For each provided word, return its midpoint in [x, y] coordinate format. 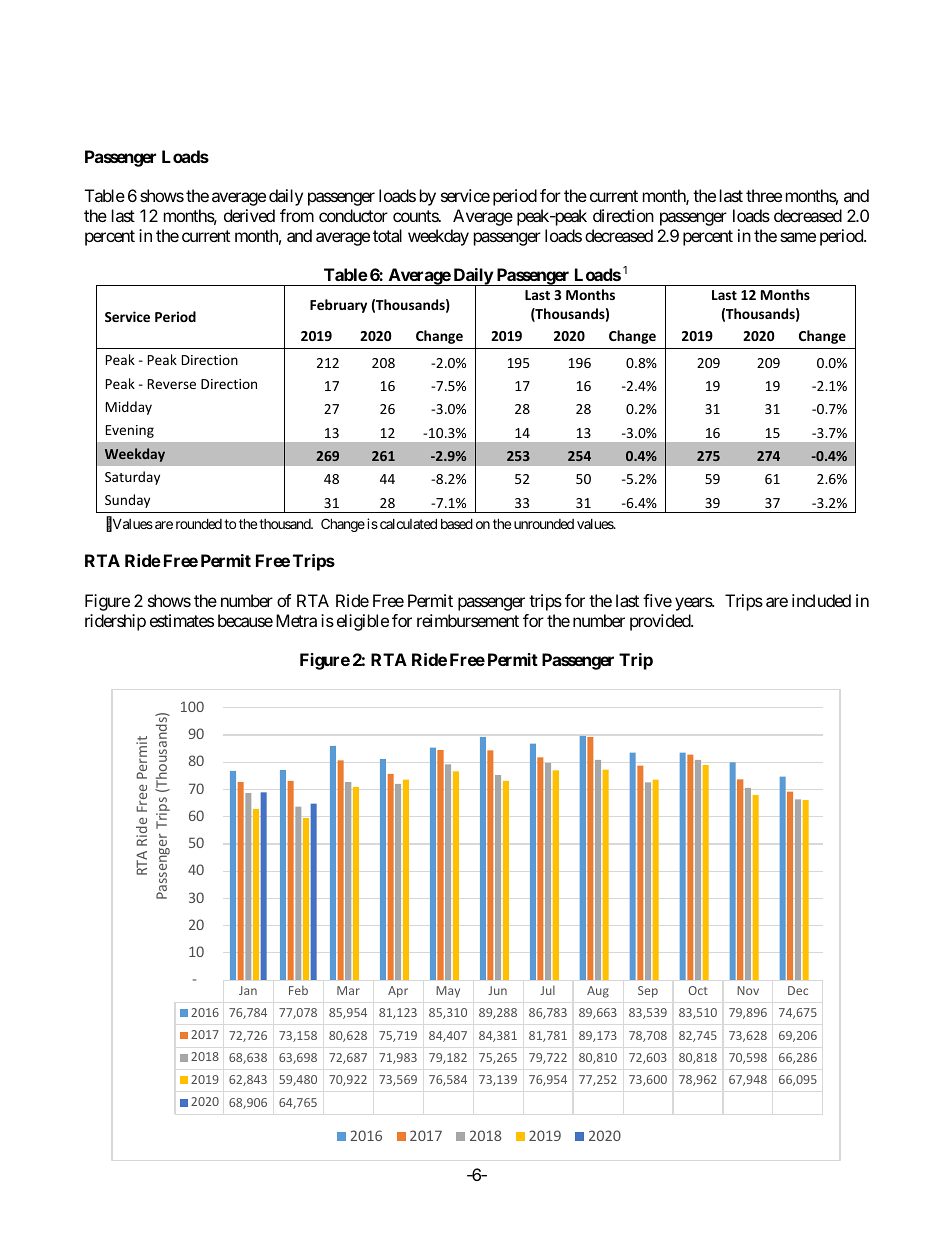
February [338, 306]
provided [661, 622]
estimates [182, 620]
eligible [363, 622]
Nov [748, 990]
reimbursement [468, 620]
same [798, 237]
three [764, 195]
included [821, 600]
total [387, 235]
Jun [497, 990]
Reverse [172, 384]
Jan [248, 990]
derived [249, 215]
